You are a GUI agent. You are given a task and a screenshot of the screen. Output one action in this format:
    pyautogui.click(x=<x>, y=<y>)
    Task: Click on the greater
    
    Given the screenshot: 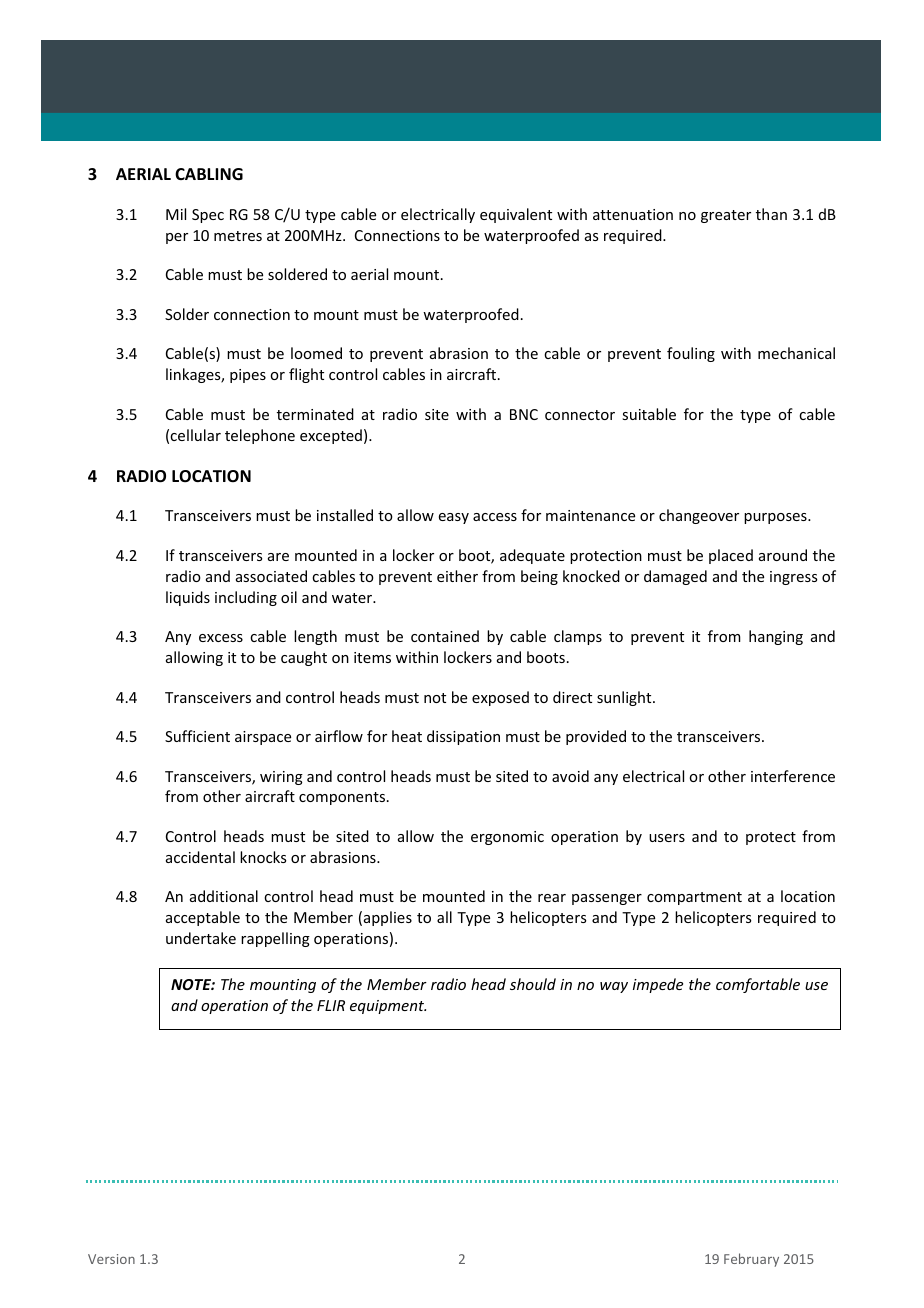 What is the action you would take?
    pyautogui.click(x=726, y=216)
